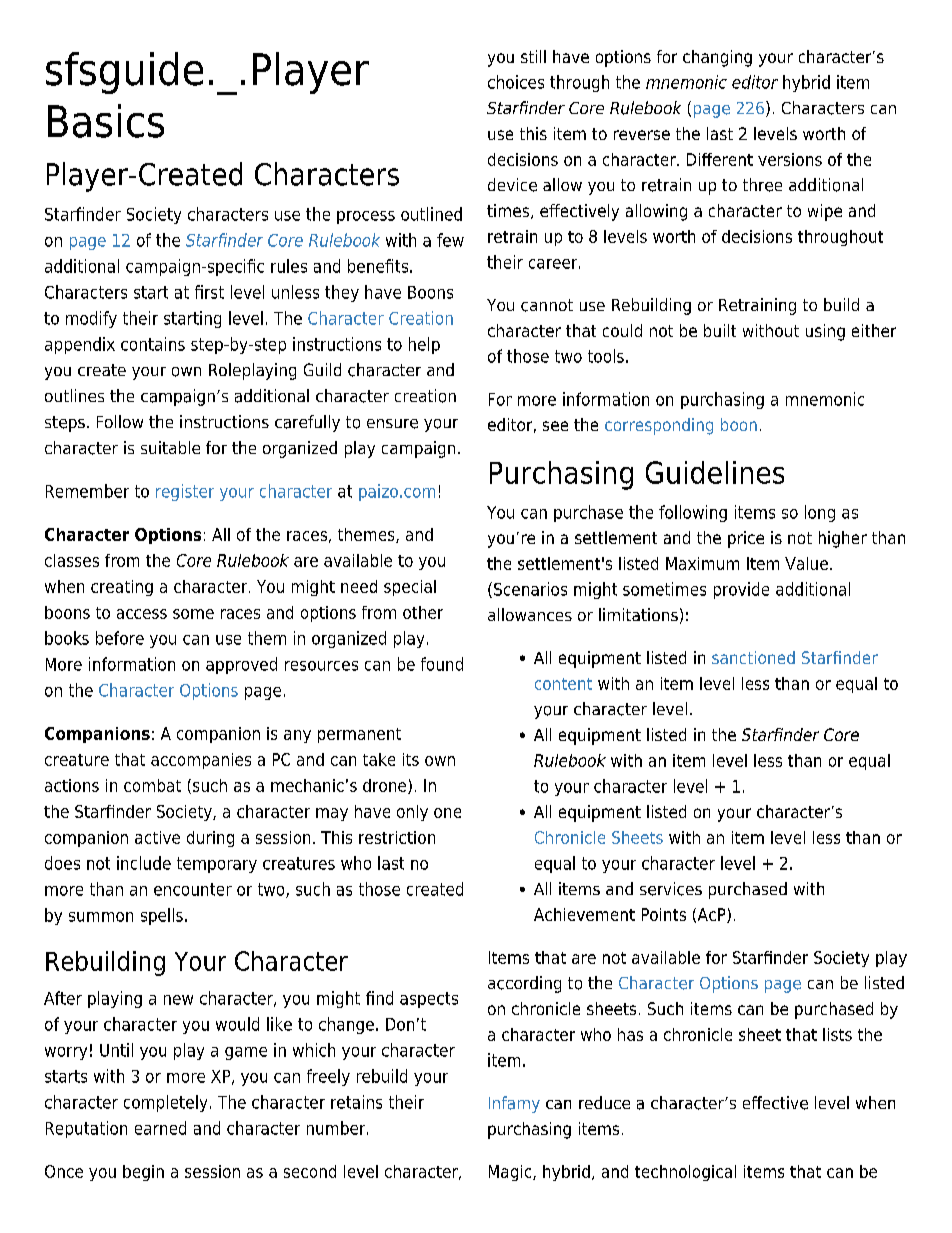 The height and width of the image is (1233, 952). What do you see at coordinates (152, 785) in the image?
I see `combat` at bounding box center [152, 785].
